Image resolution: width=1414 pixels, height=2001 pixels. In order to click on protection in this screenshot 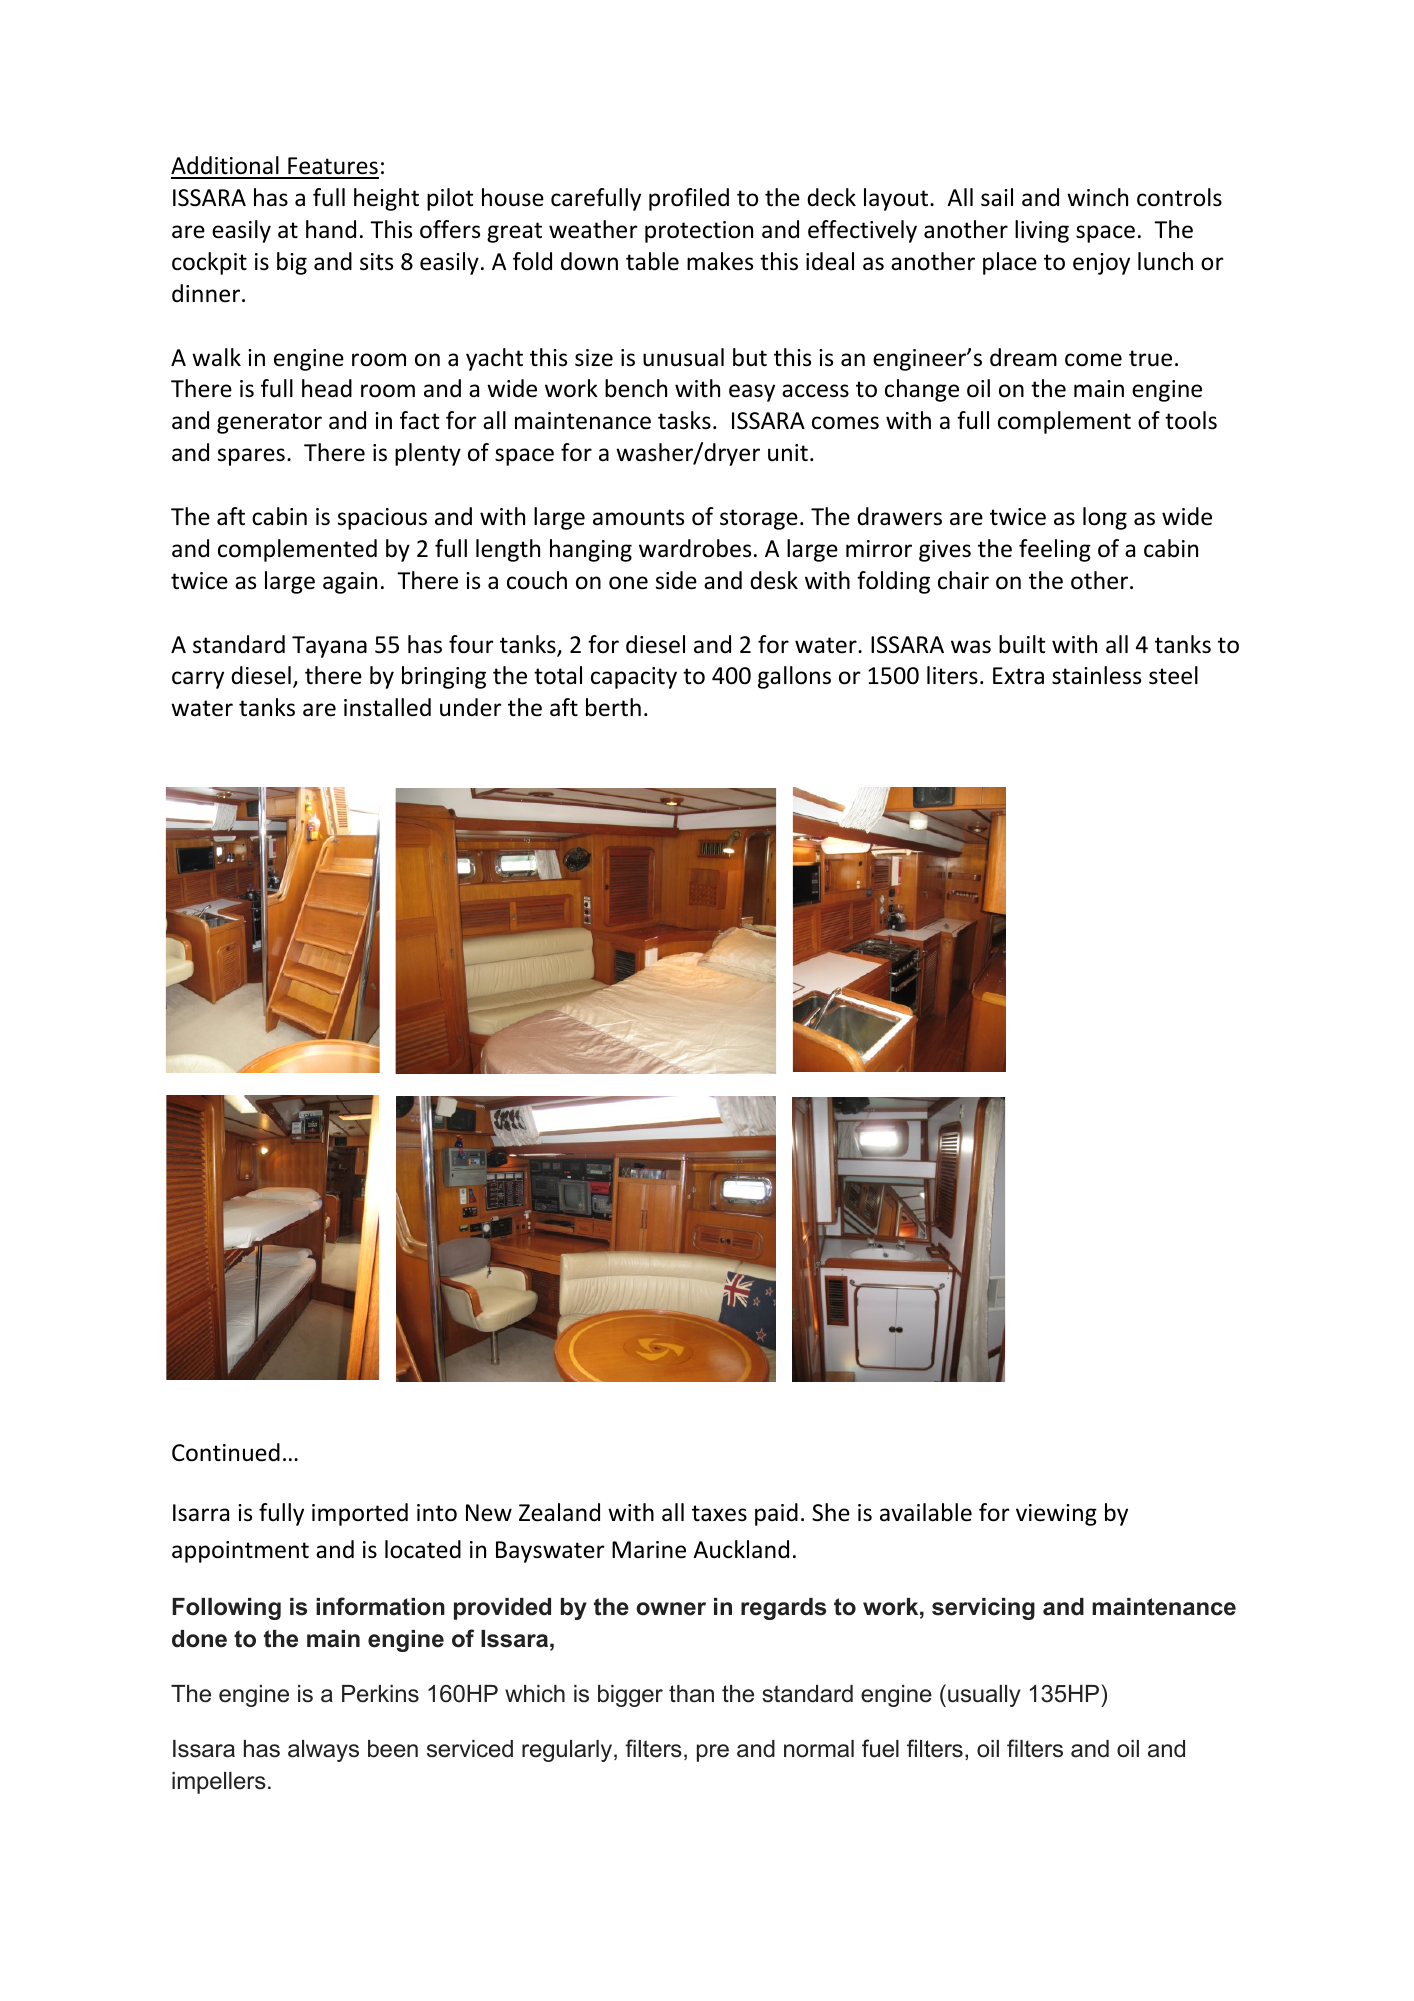, I will do `click(699, 232)`.
